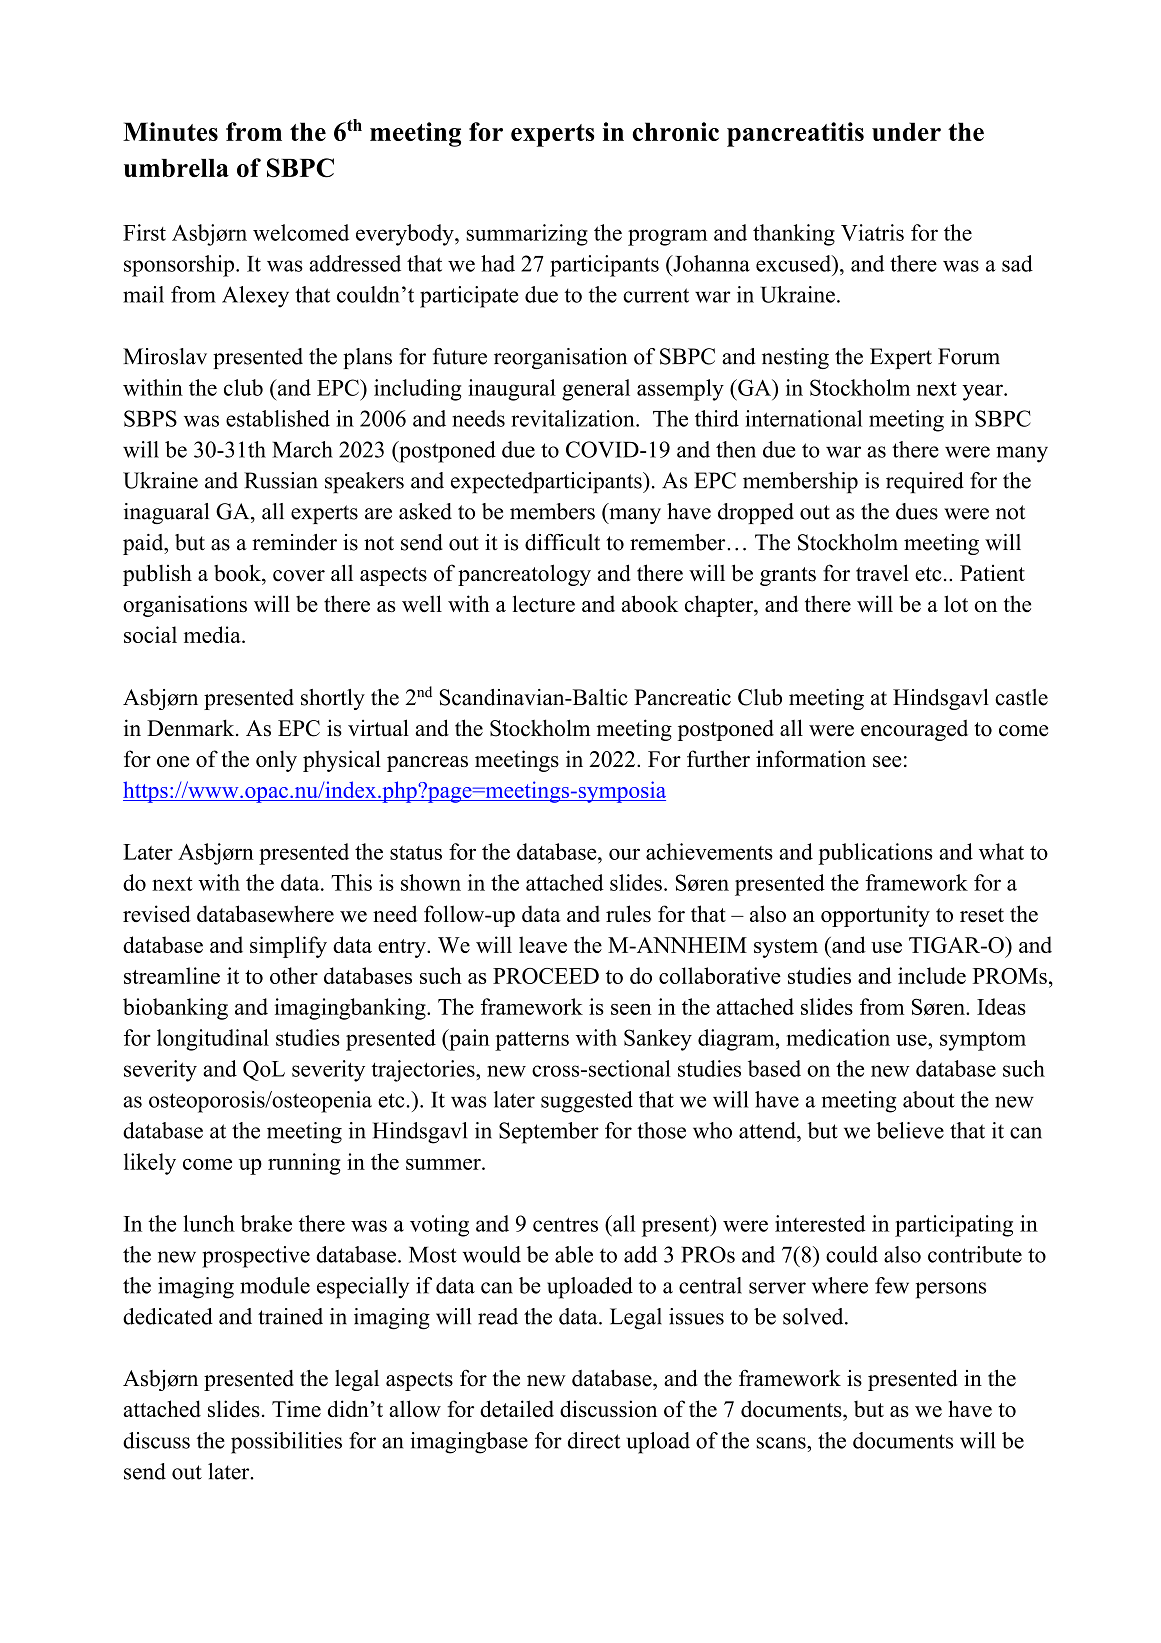  What do you see at coordinates (906, 131) in the screenshot?
I see `under` at bounding box center [906, 131].
